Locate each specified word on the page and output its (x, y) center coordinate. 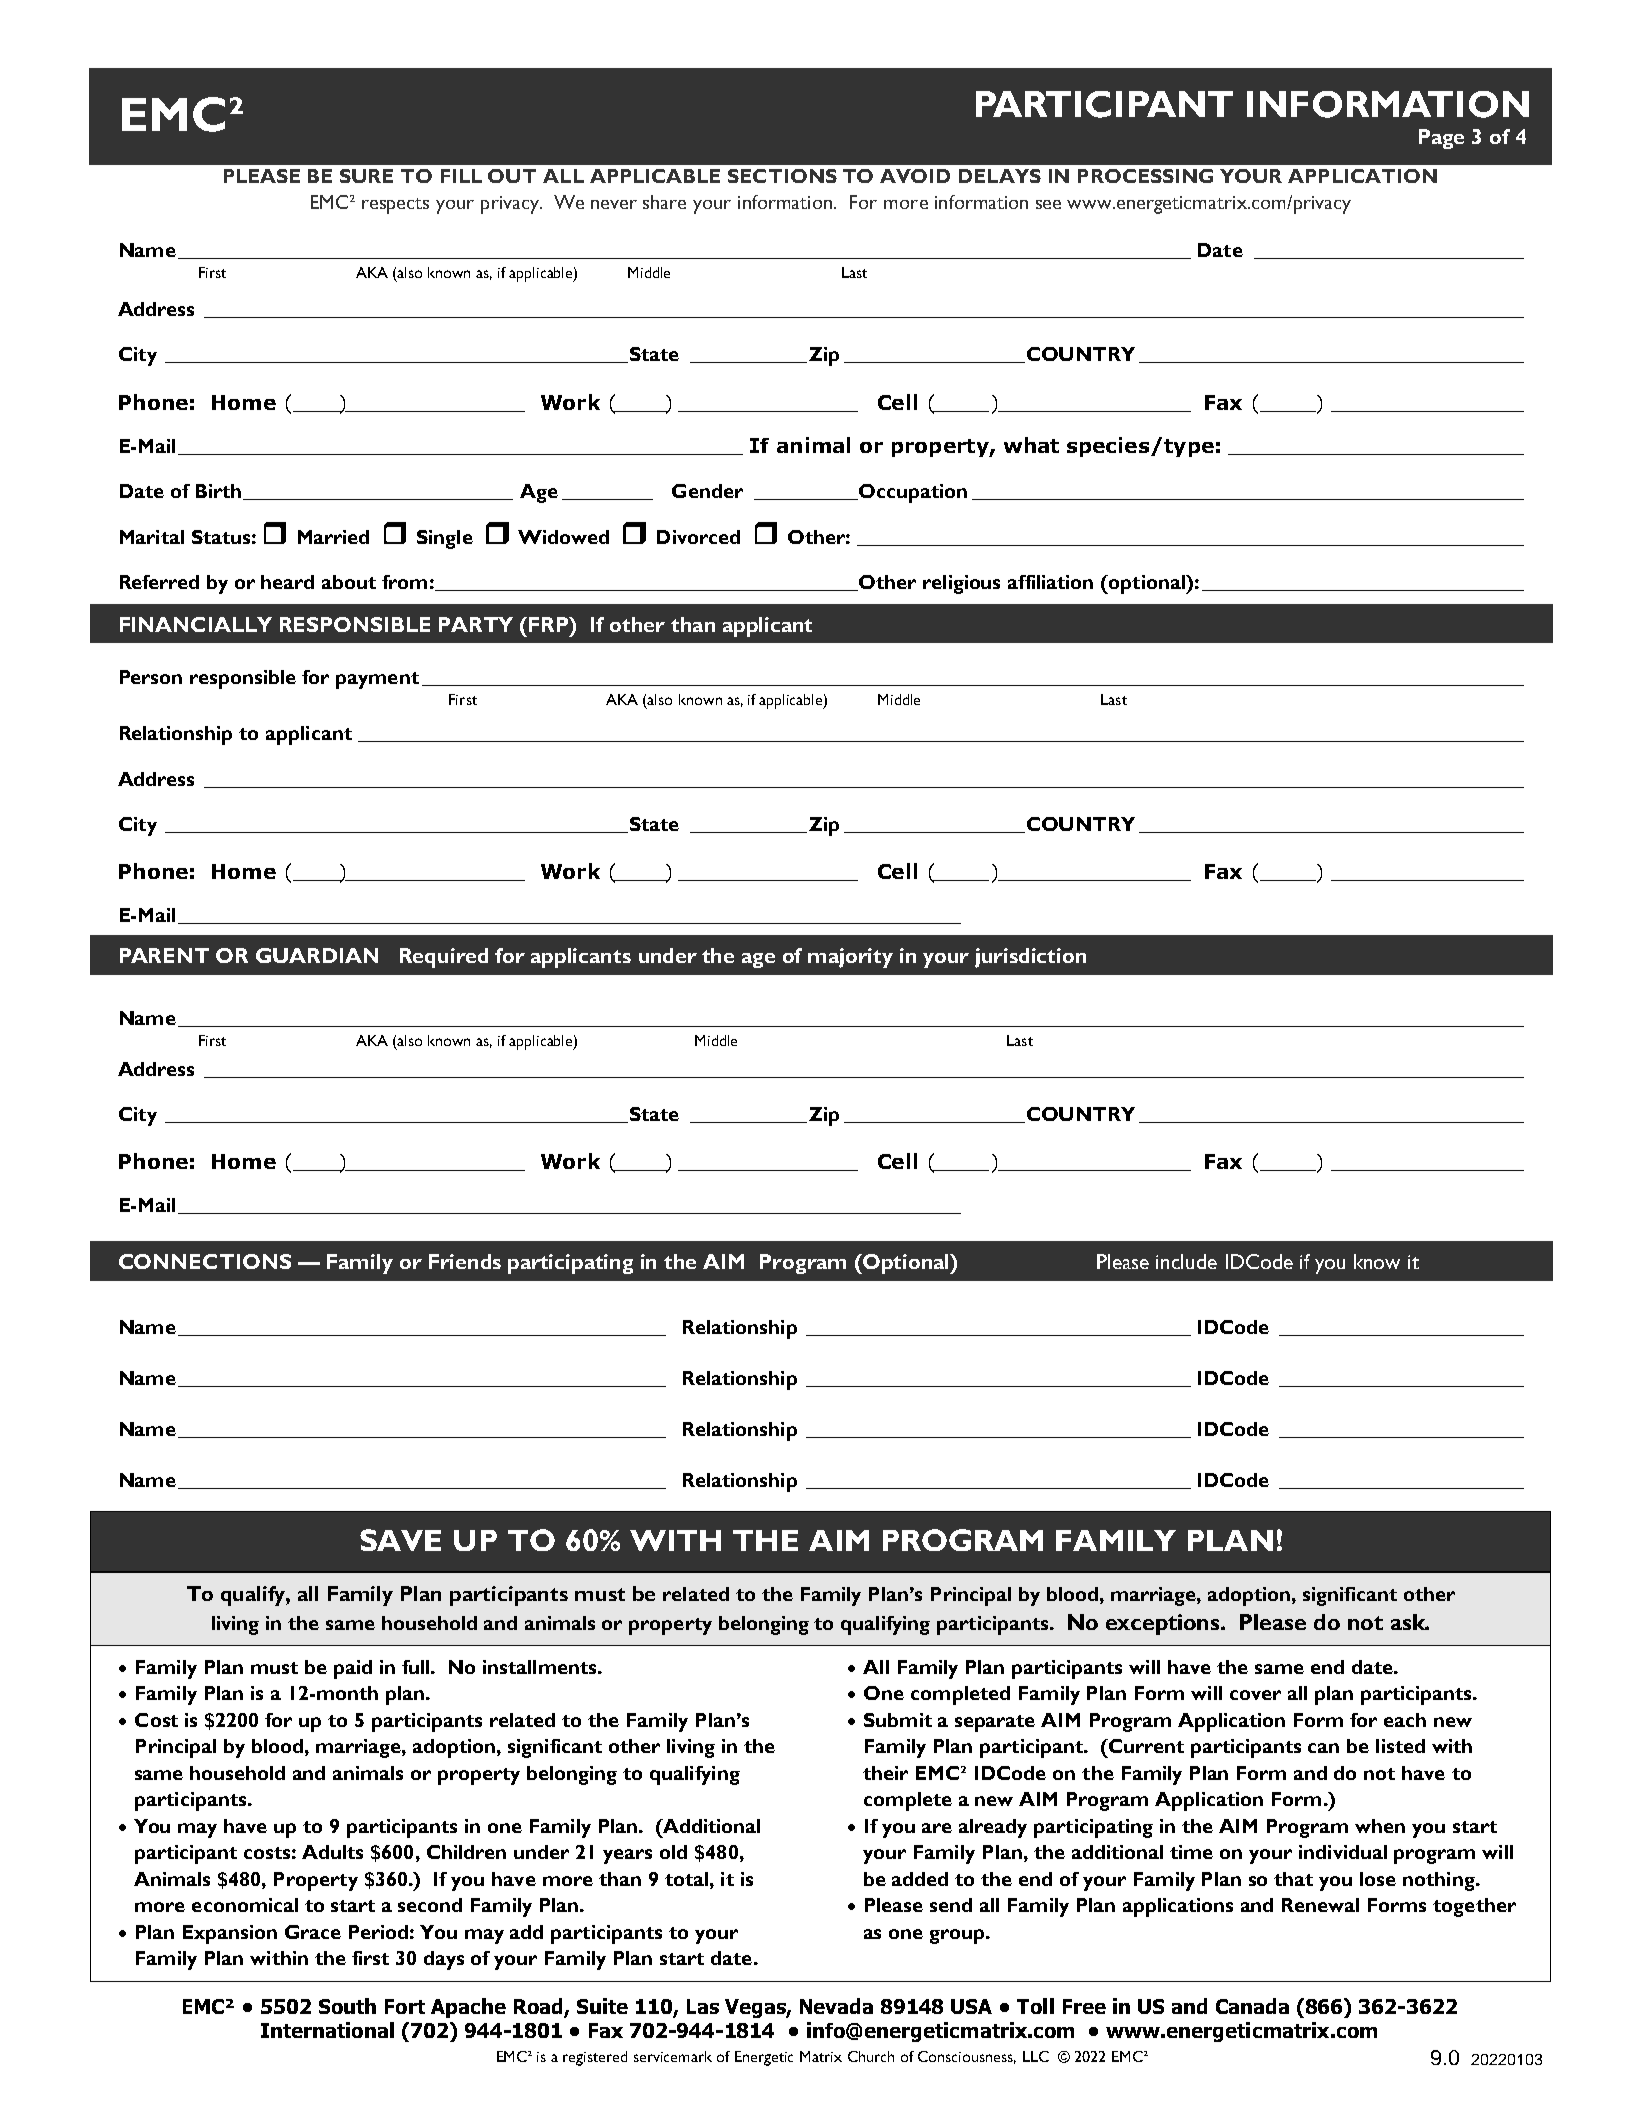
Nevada (836, 2006)
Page (1441, 139)
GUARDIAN (317, 955)
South (347, 2006)
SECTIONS (782, 176)
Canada (1252, 2006)
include (1186, 1261)
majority (850, 958)
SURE (366, 176)
